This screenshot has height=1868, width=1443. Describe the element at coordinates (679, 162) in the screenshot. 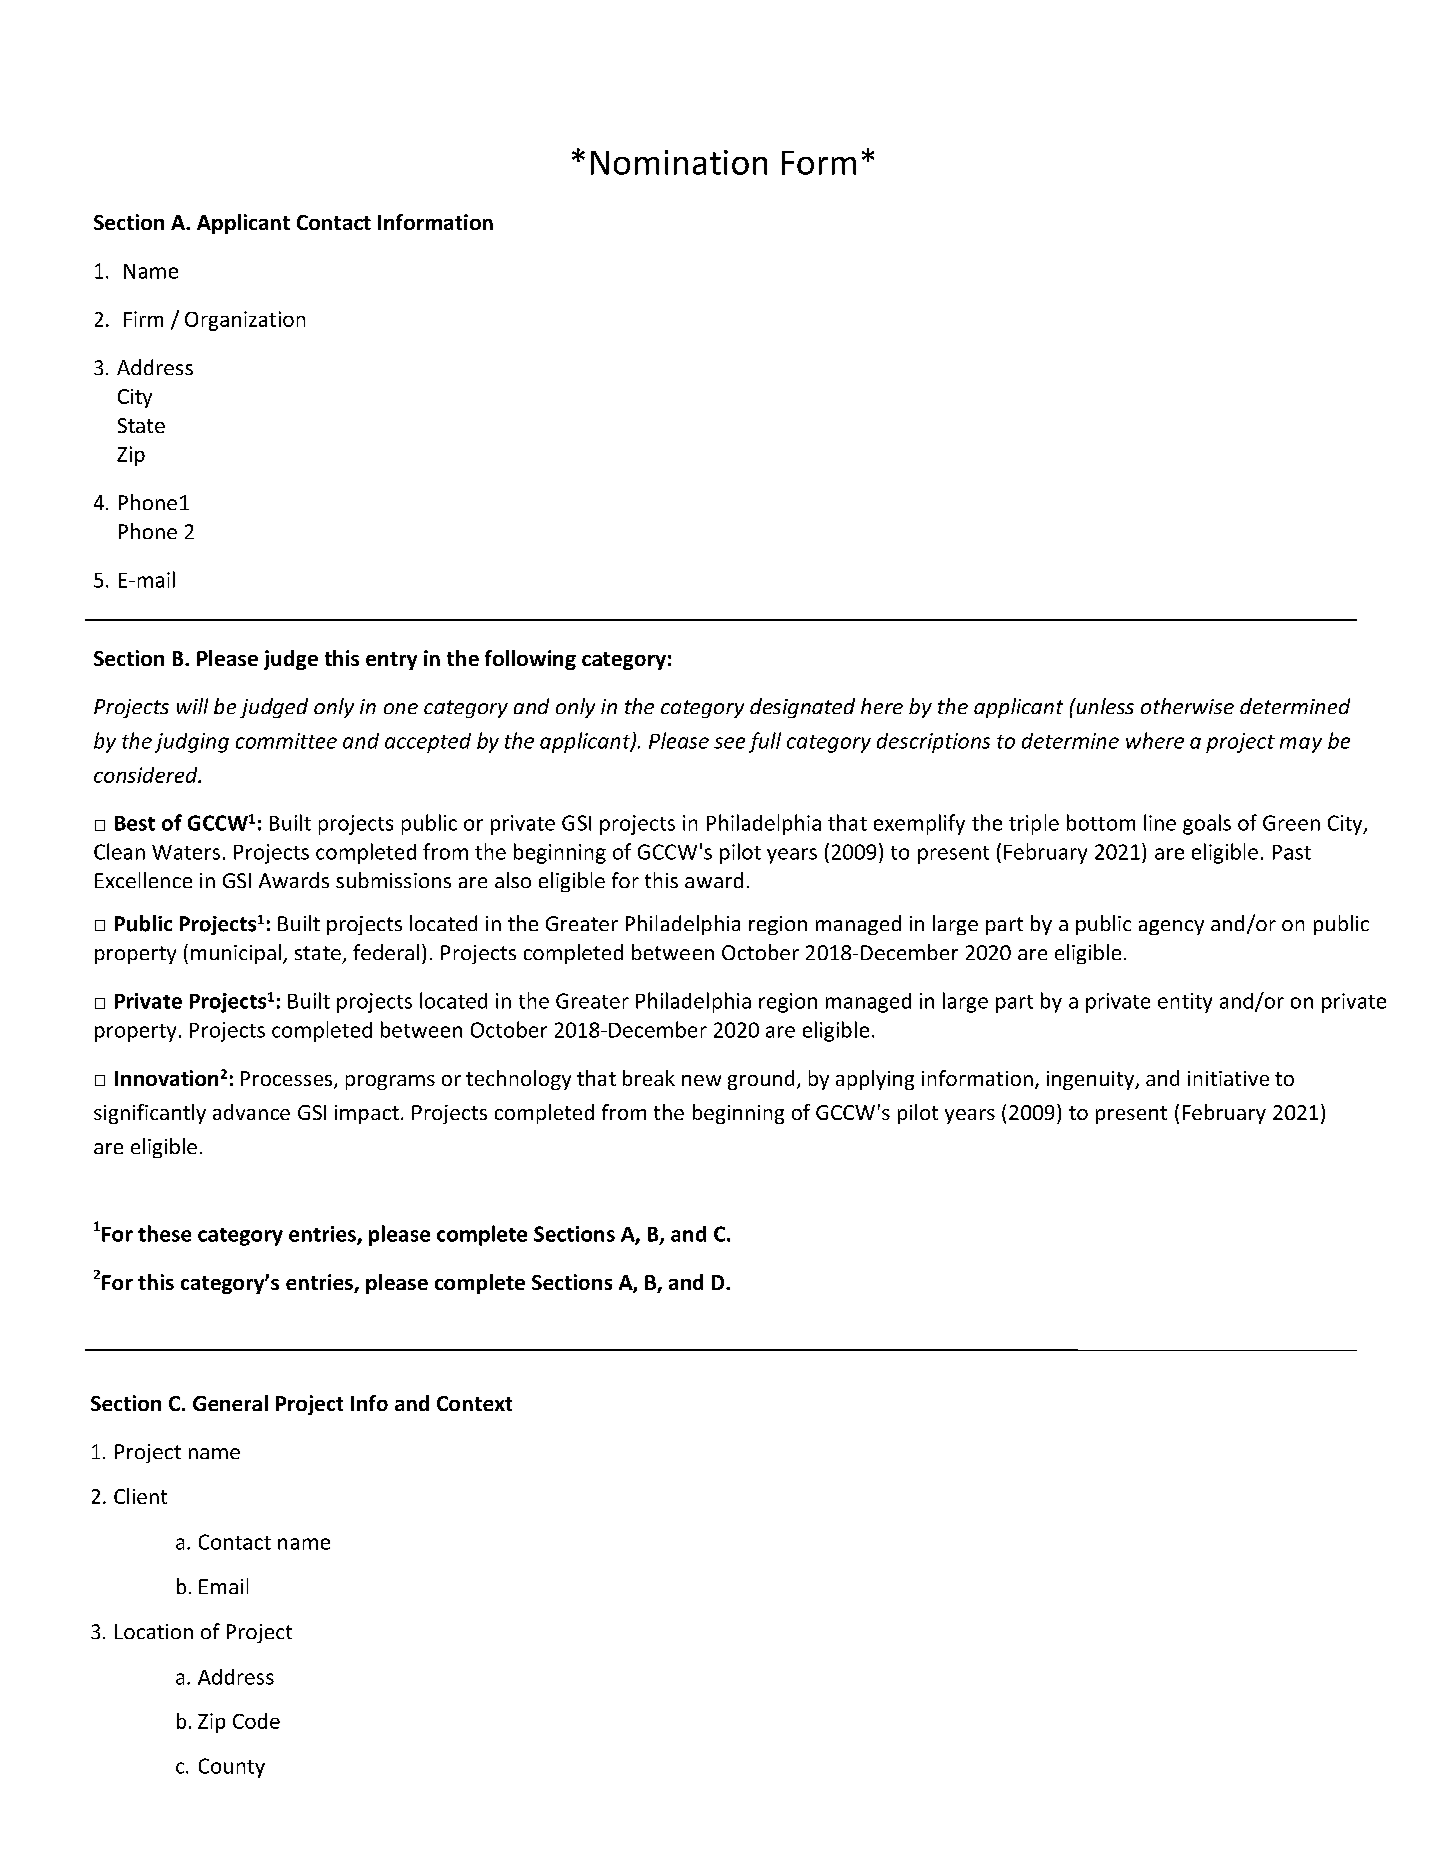

I see `Nomination` at that location.
